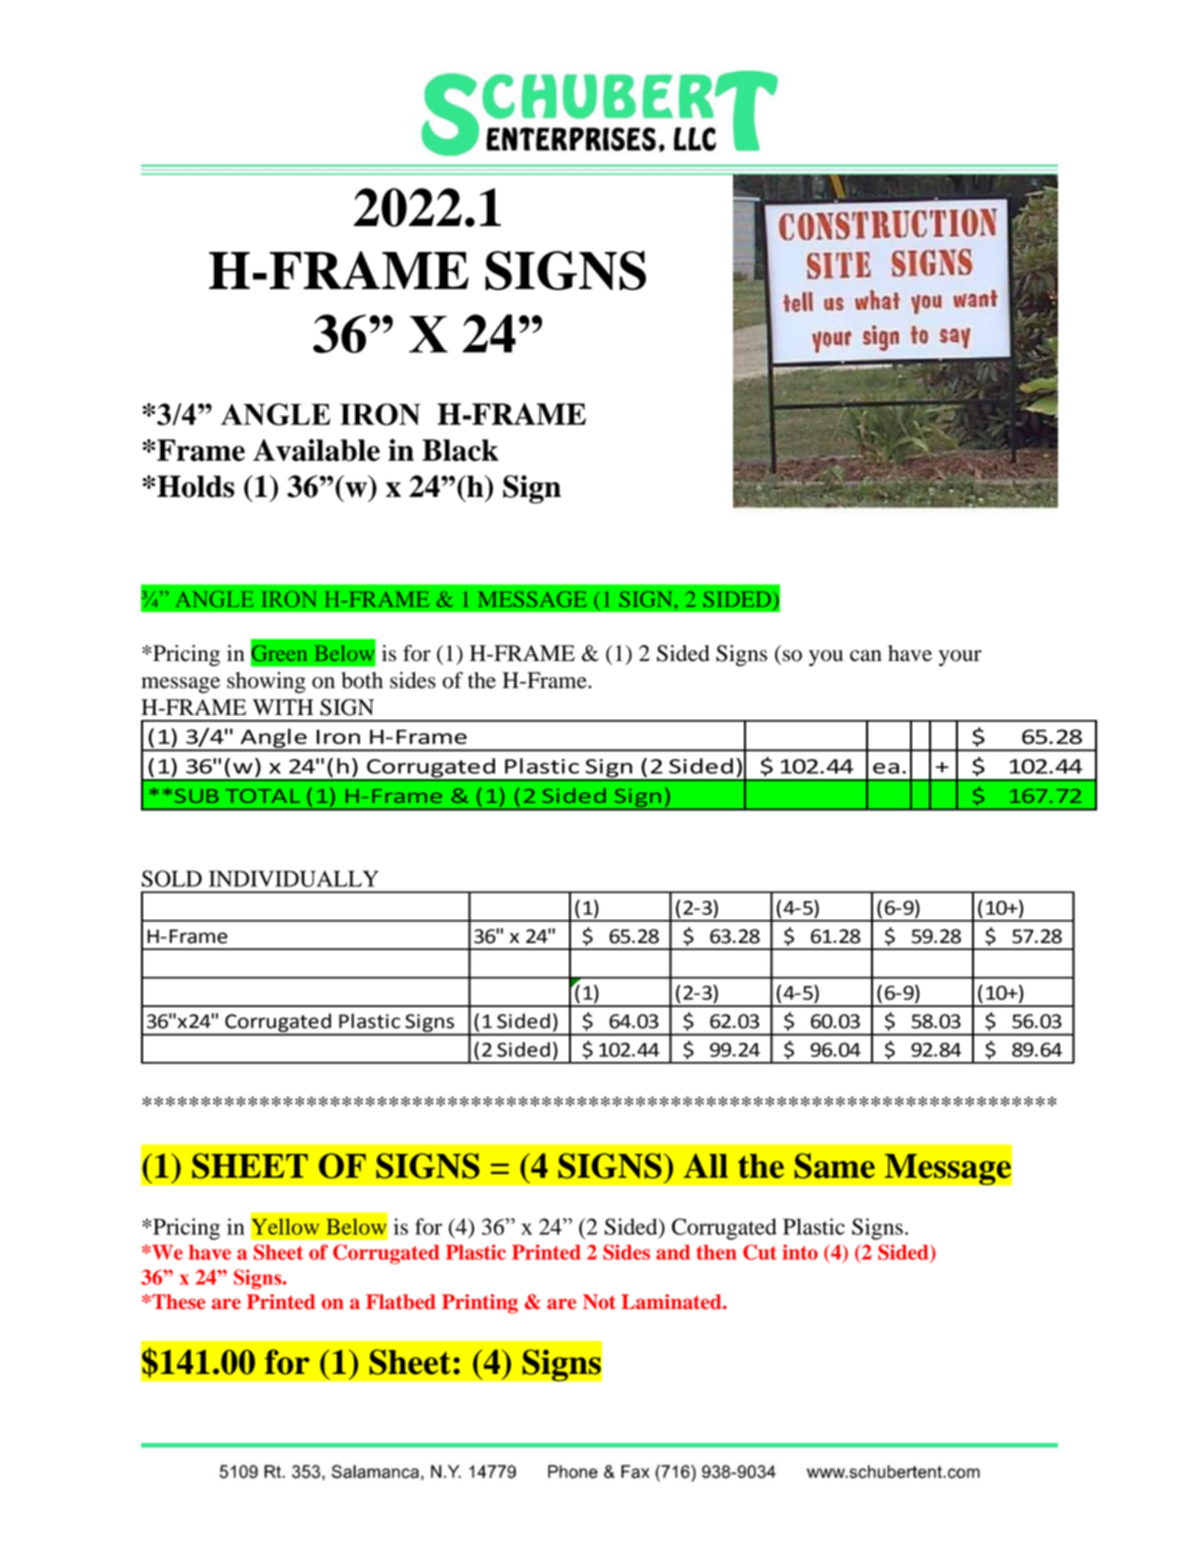  I want to click on These, so click(177, 1302).
